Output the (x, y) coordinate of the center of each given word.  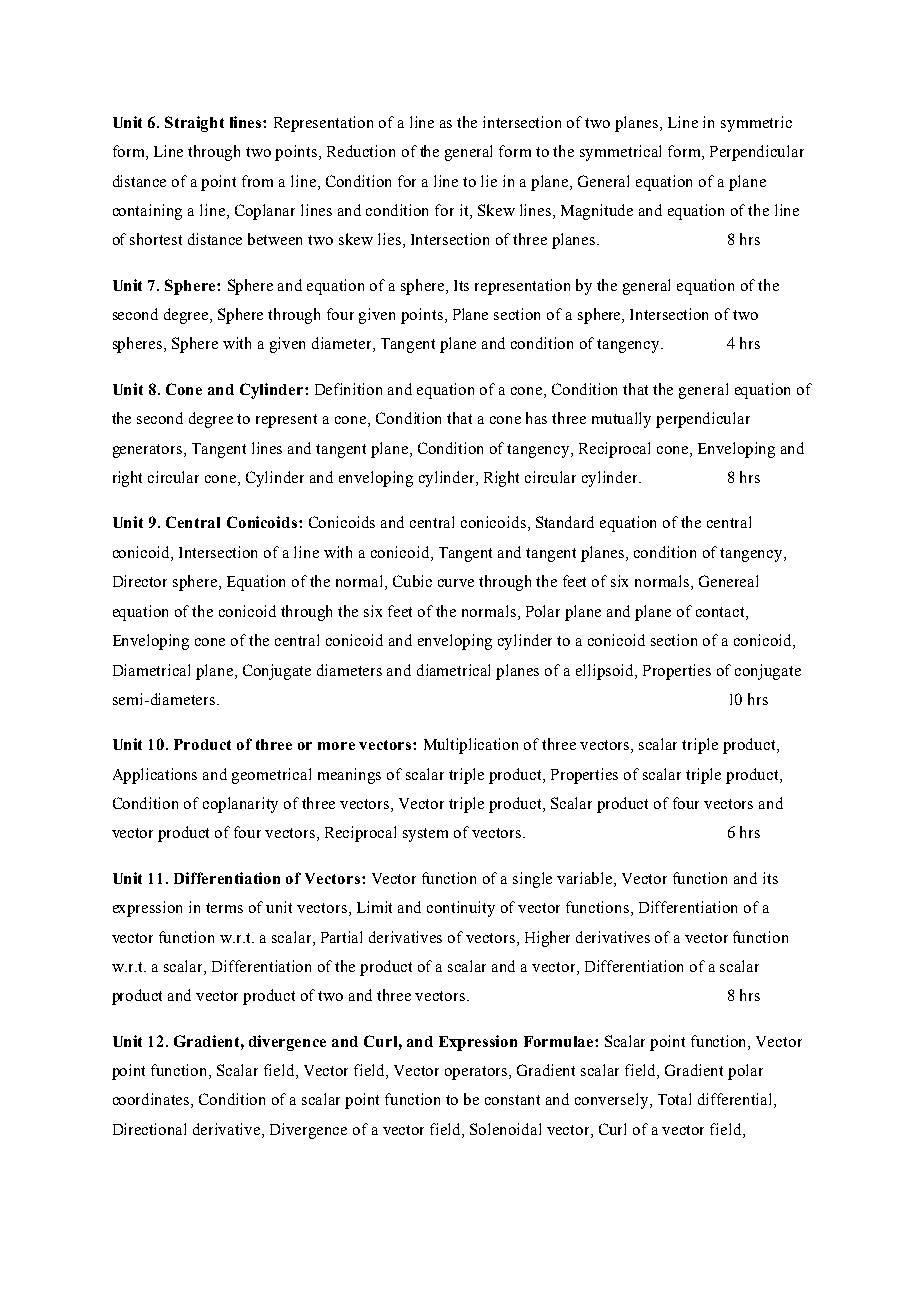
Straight (194, 124)
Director (140, 581)
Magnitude (597, 212)
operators (477, 1073)
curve (456, 583)
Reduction (361, 151)
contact (721, 612)
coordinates (152, 1100)
